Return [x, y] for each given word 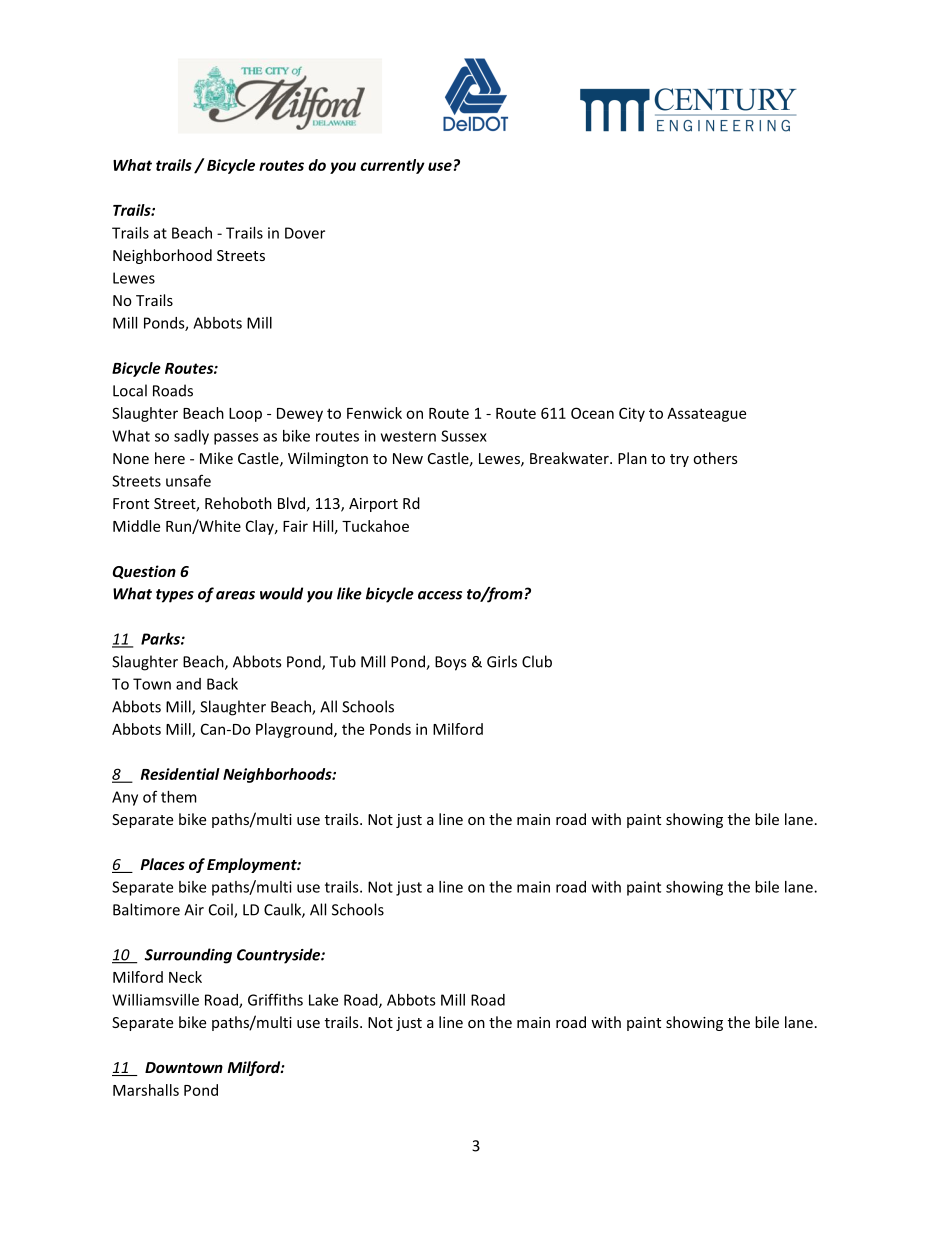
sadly [191, 437]
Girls [502, 661]
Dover [305, 233]
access [440, 595]
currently [392, 166]
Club [537, 661]
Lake [323, 1000]
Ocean [592, 413]
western [408, 436]
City [632, 414]
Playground [295, 730]
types [175, 596]
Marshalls [146, 1090]
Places [162, 864]
